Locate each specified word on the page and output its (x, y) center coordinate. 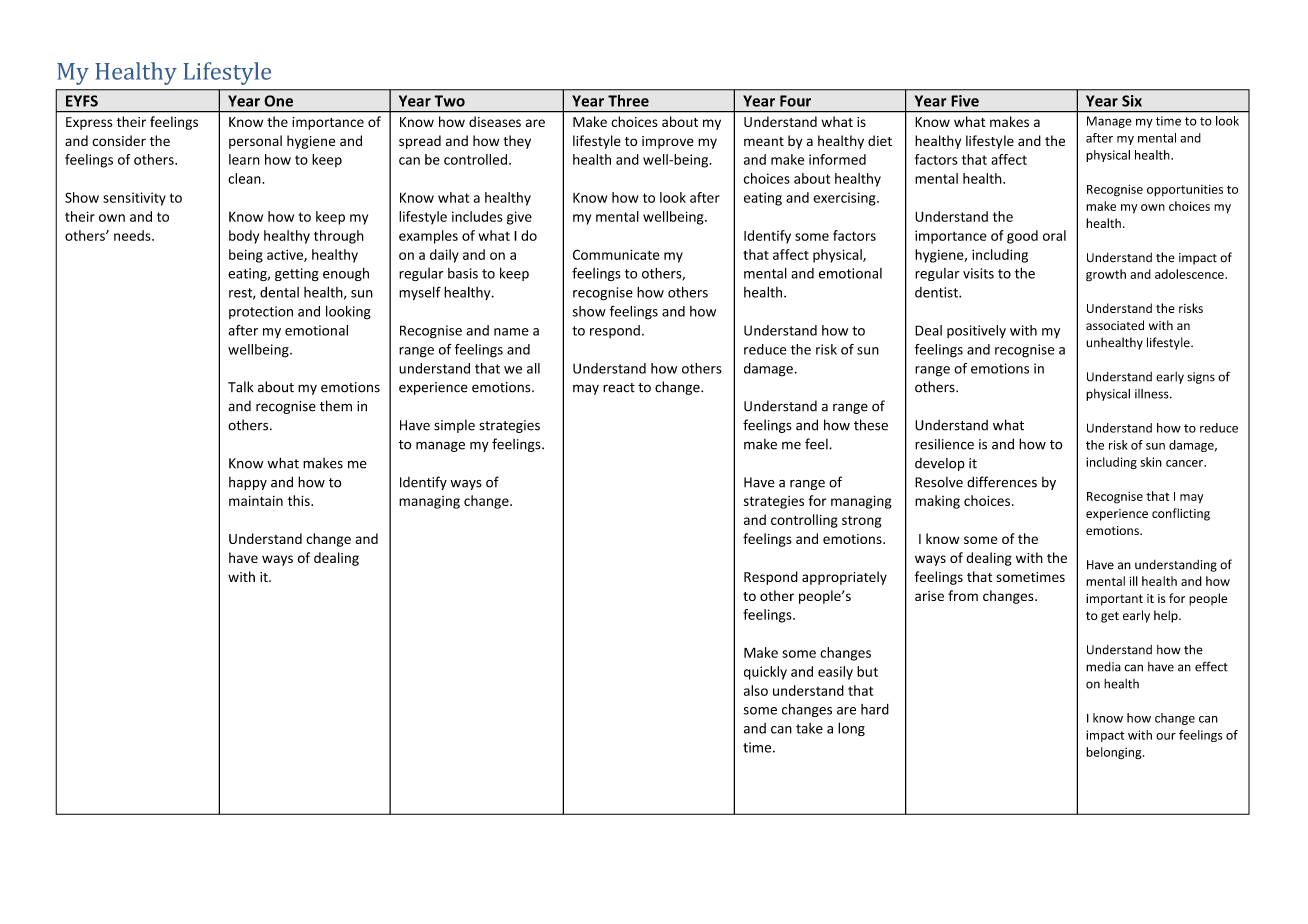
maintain (256, 501)
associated (1115, 325)
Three (628, 101)
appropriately (844, 578)
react (619, 388)
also (756, 690)
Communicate (616, 254)
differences (1002, 482)
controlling (804, 521)
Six (1132, 101)
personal (255, 142)
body (244, 237)
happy (248, 483)
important (1114, 600)
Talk (241, 387)
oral (1054, 235)
